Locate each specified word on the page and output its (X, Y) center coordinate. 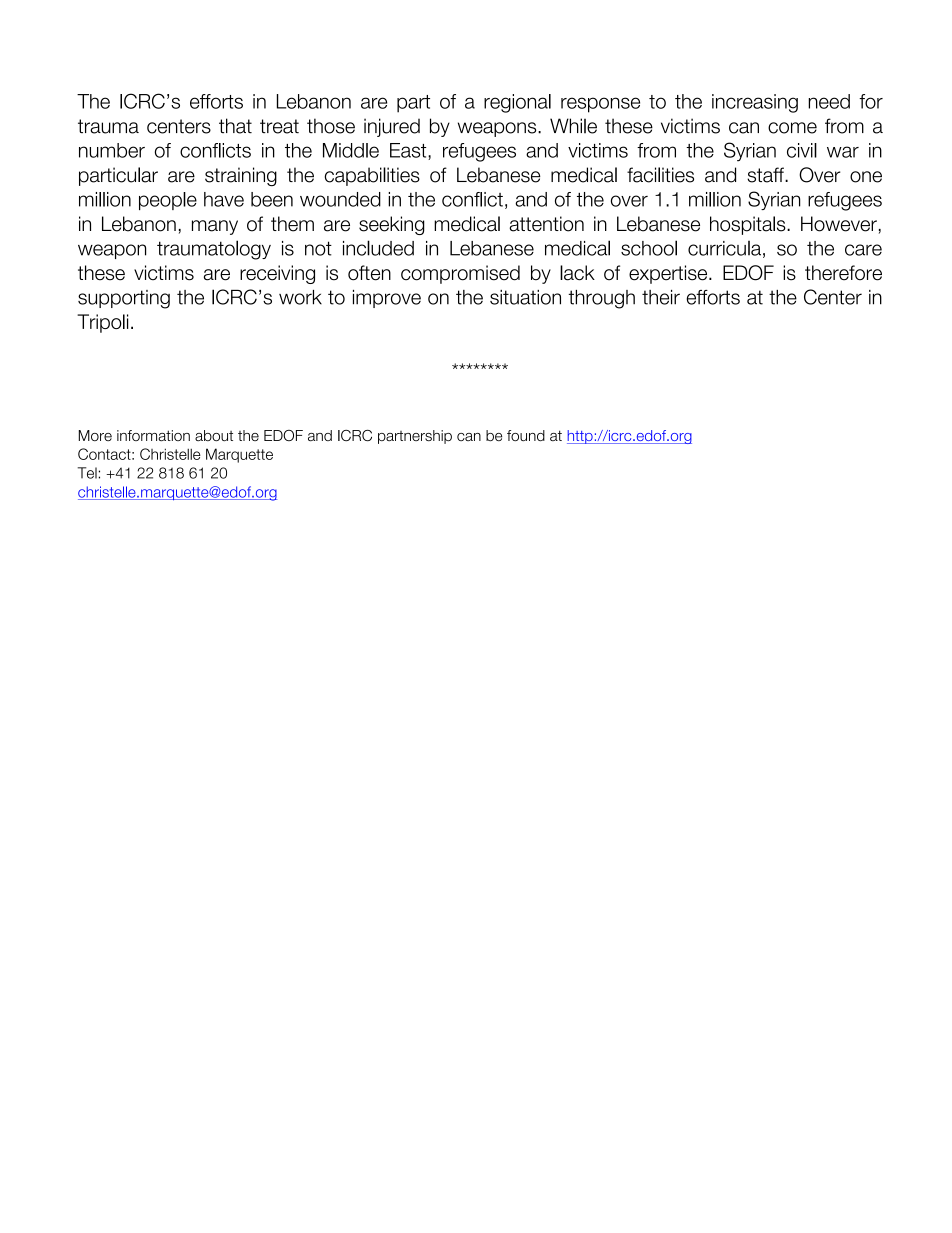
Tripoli (102, 323)
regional (517, 103)
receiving (277, 274)
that (235, 126)
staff (766, 175)
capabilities (372, 176)
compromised (460, 274)
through (601, 299)
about (214, 435)
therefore (843, 273)
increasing (755, 103)
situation (525, 297)
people (168, 201)
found (526, 435)
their (661, 297)
